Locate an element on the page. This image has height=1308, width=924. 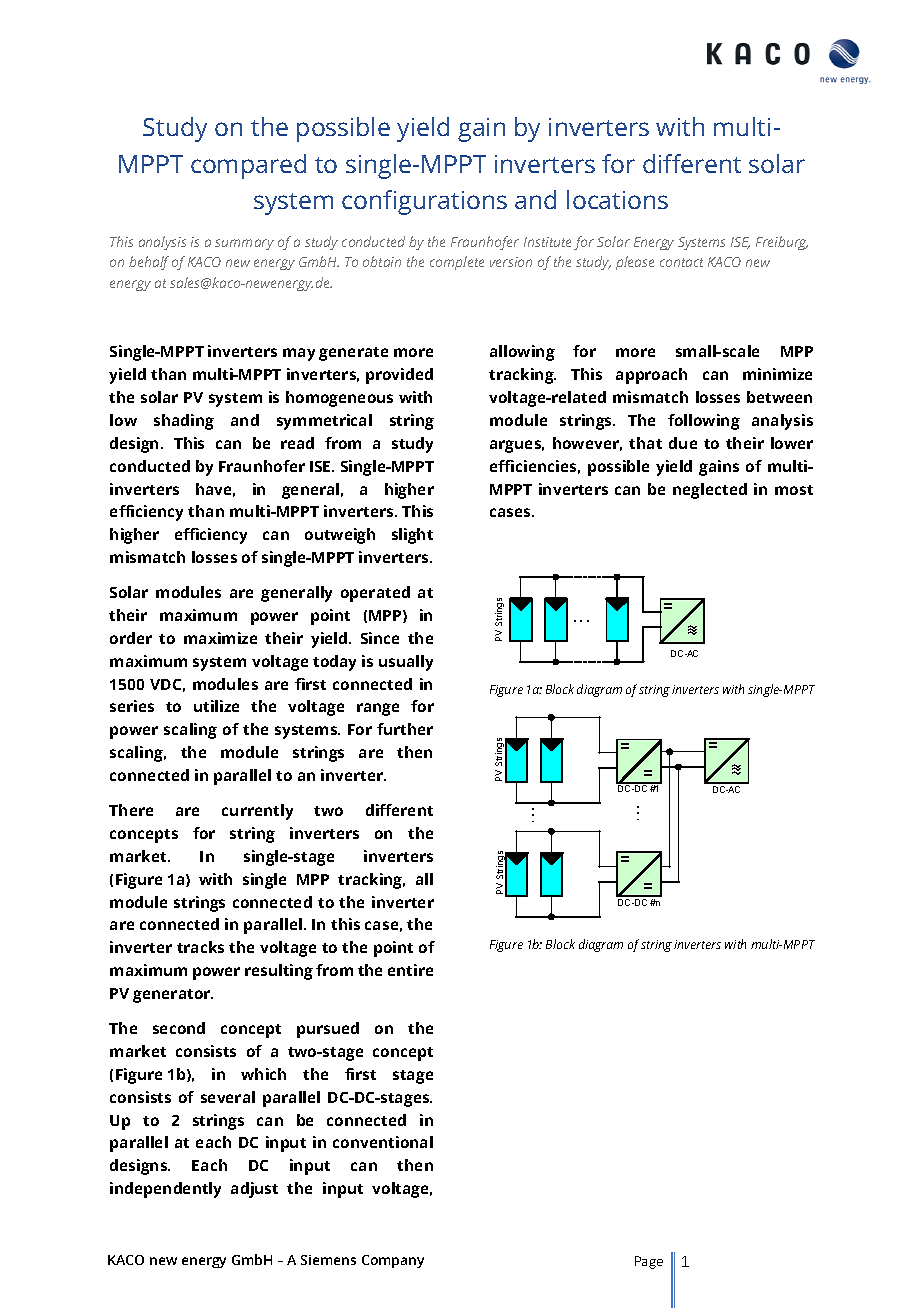
adjust is located at coordinates (254, 1190).
